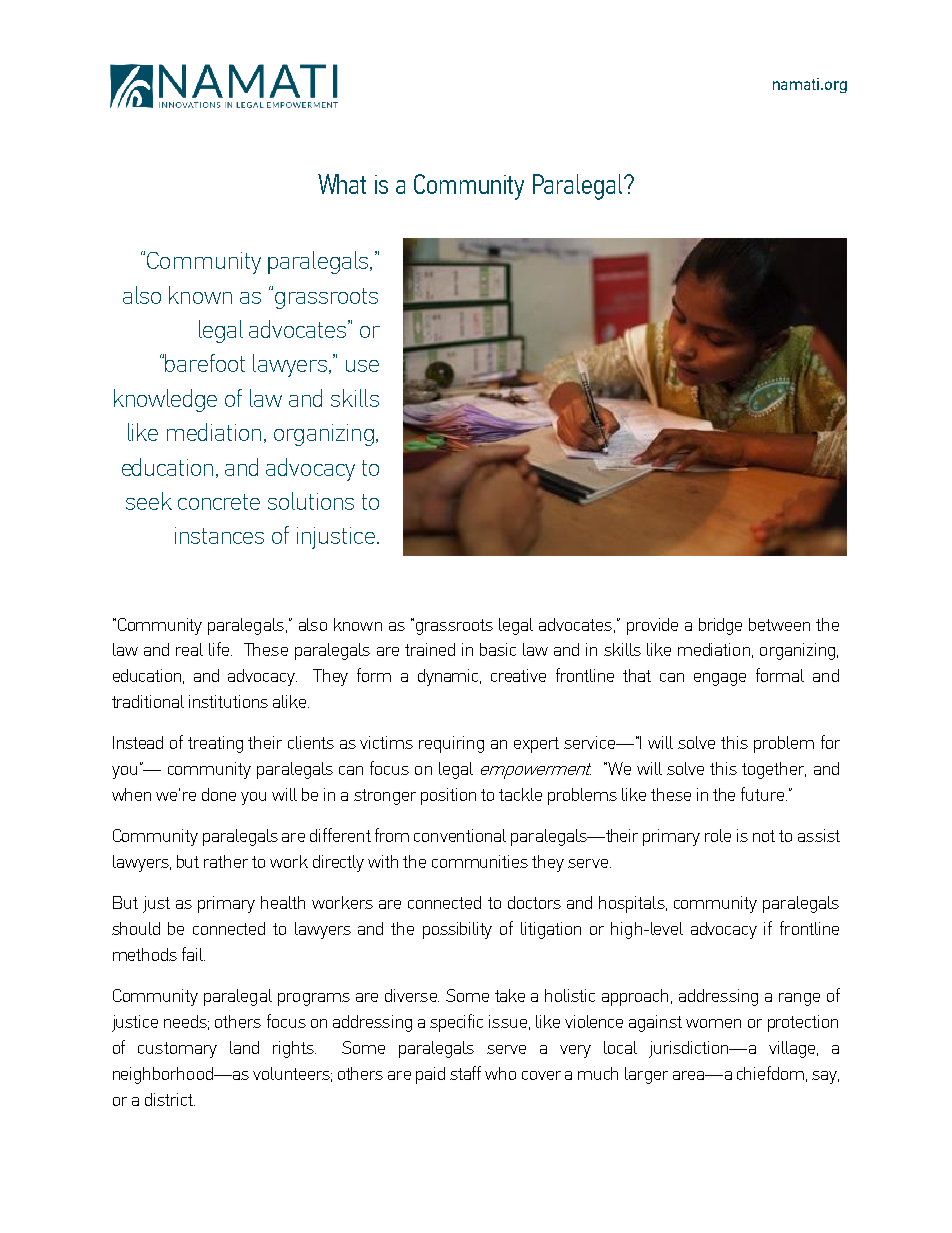 The height and width of the screenshot is (1233, 952). I want to click on bridge, so click(720, 626).
